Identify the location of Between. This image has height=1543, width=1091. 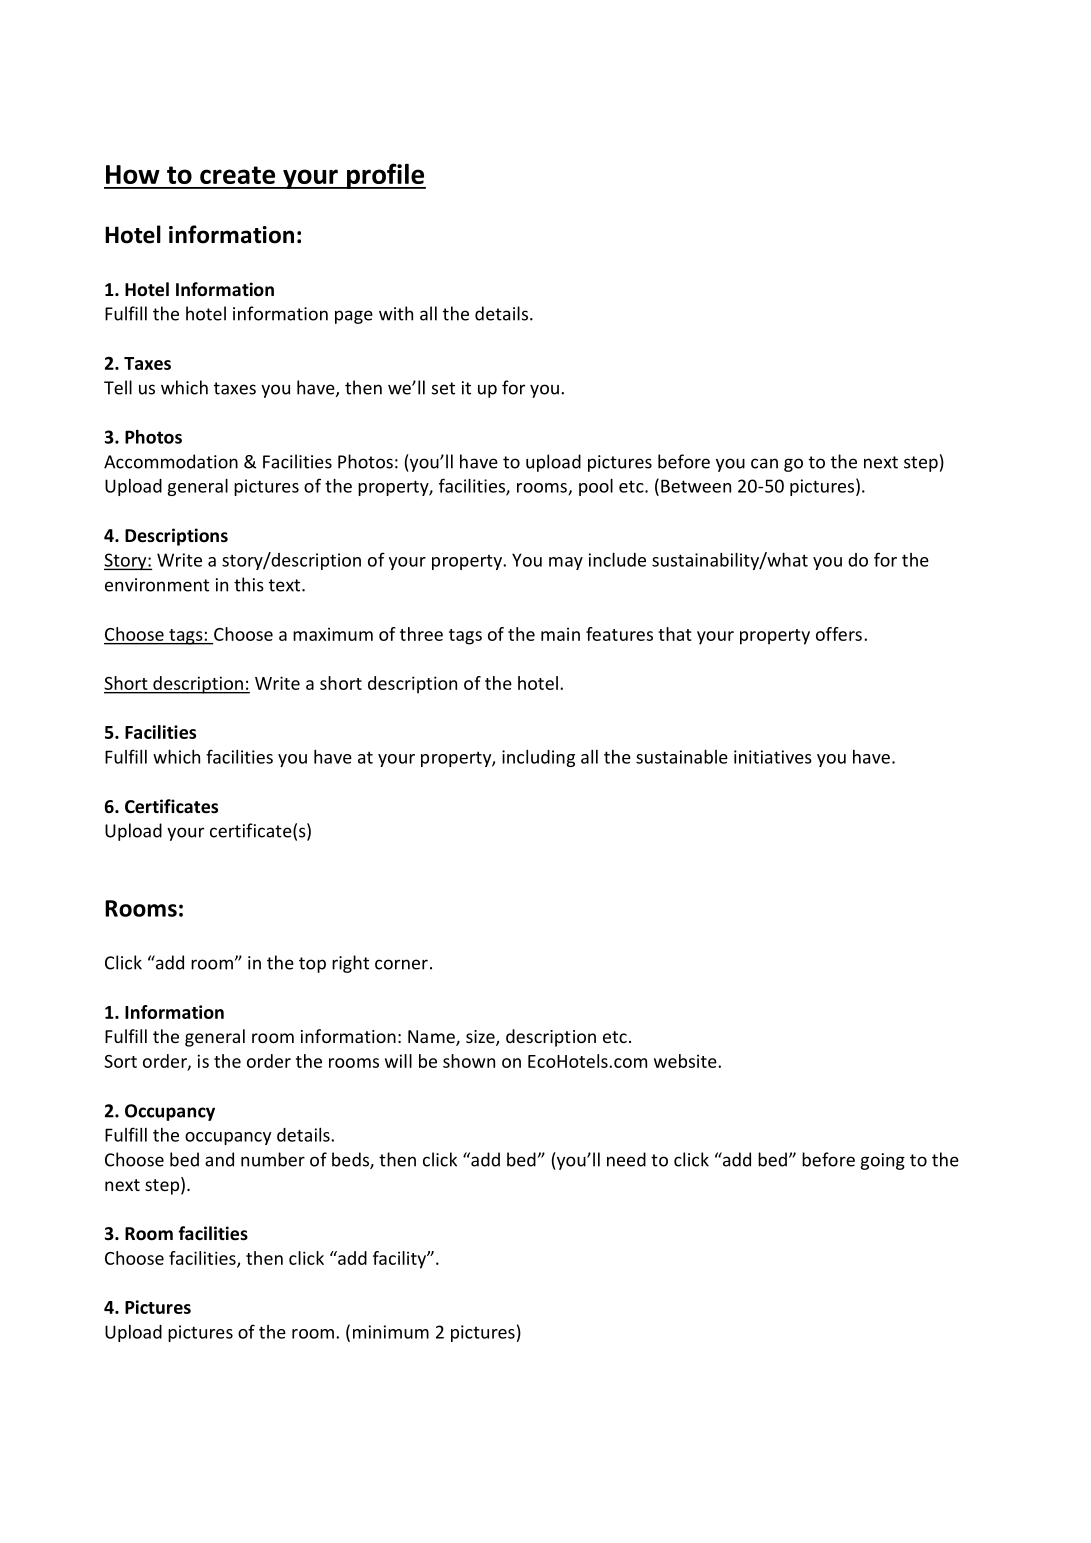
(696, 486).
